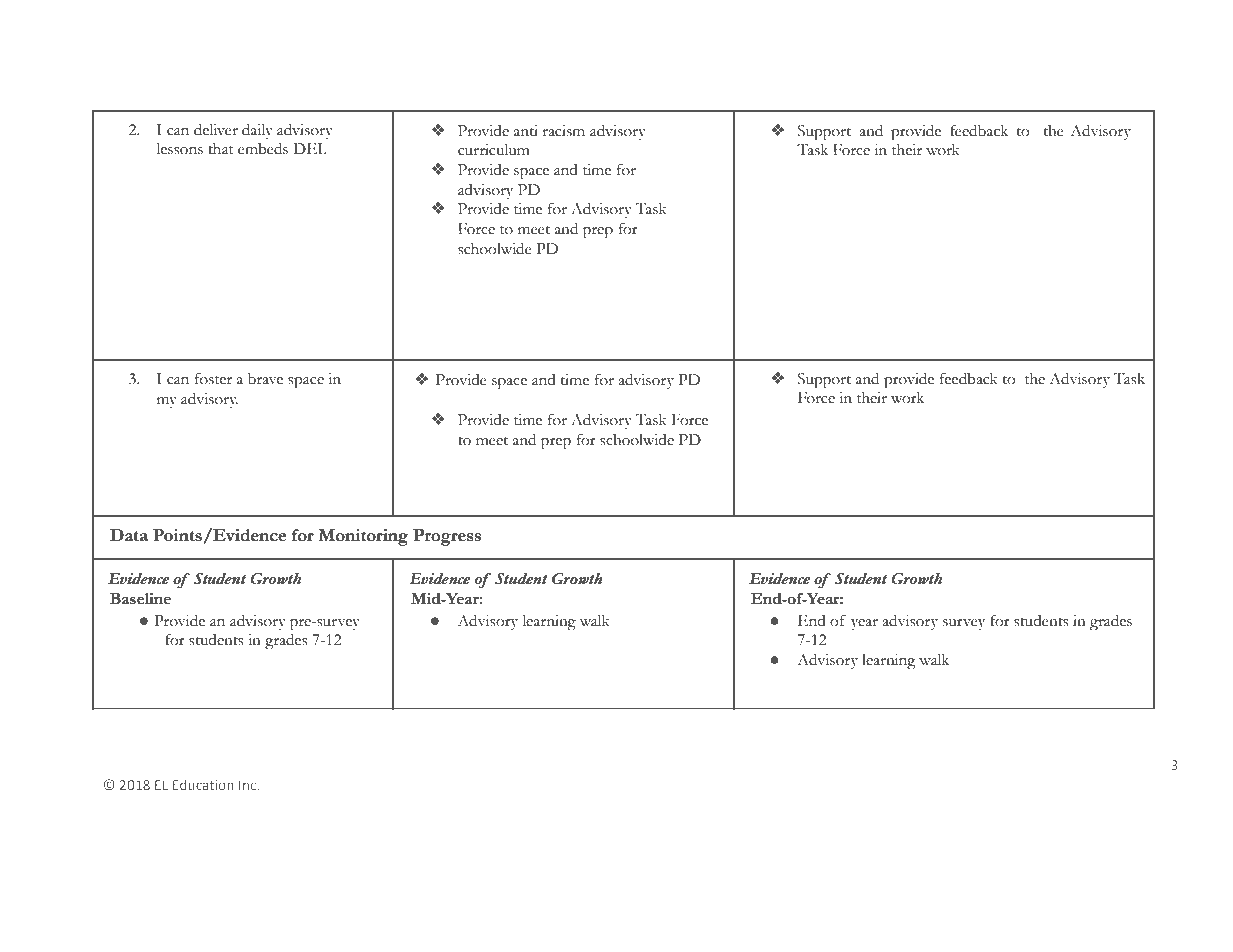 This document has height=952, width=1233. What do you see at coordinates (203, 784) in the document?
I see `Education` at bounding box center [203, 784].
